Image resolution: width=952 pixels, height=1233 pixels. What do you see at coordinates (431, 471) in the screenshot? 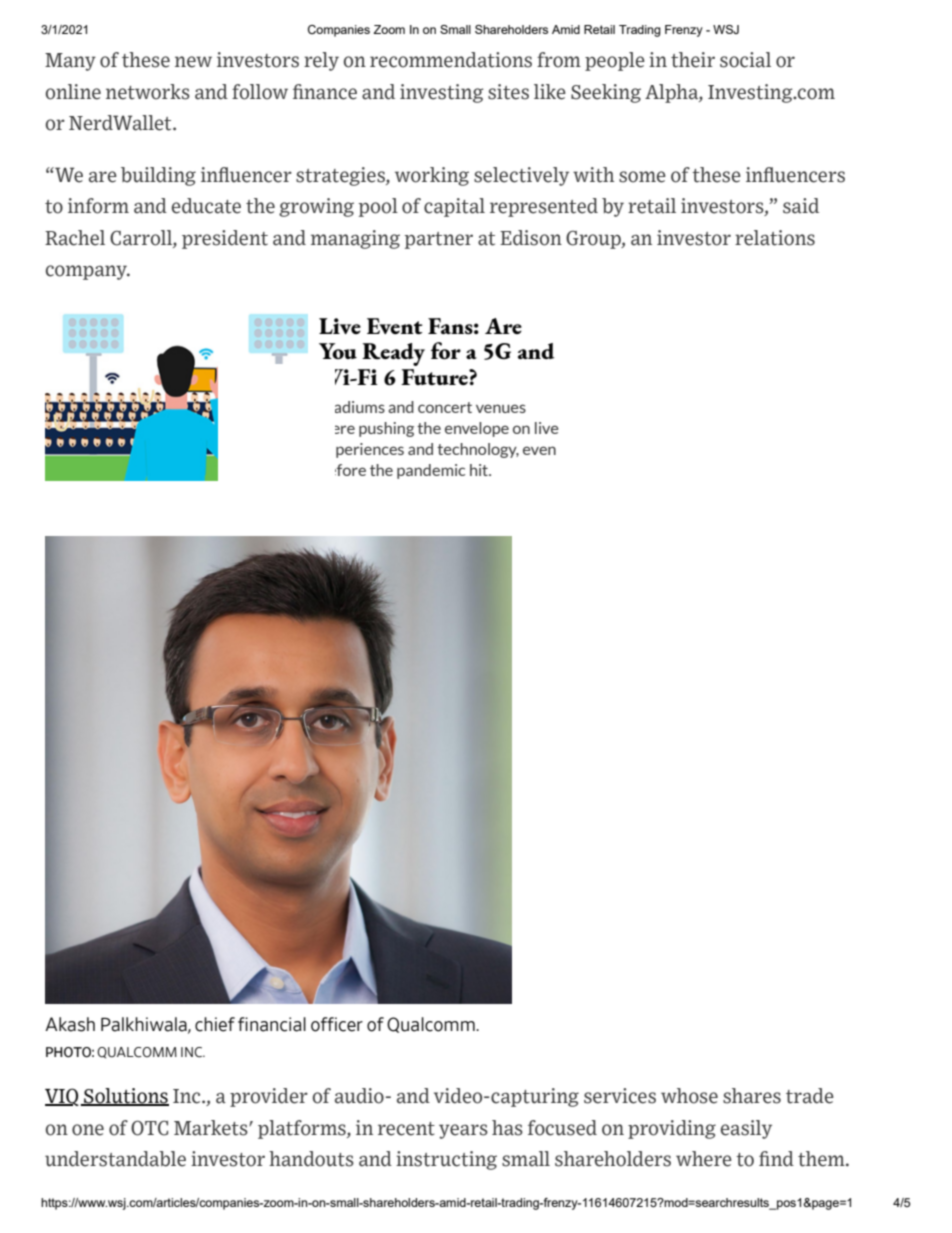
I see `pandemic` at bounding box center [431, 471].
